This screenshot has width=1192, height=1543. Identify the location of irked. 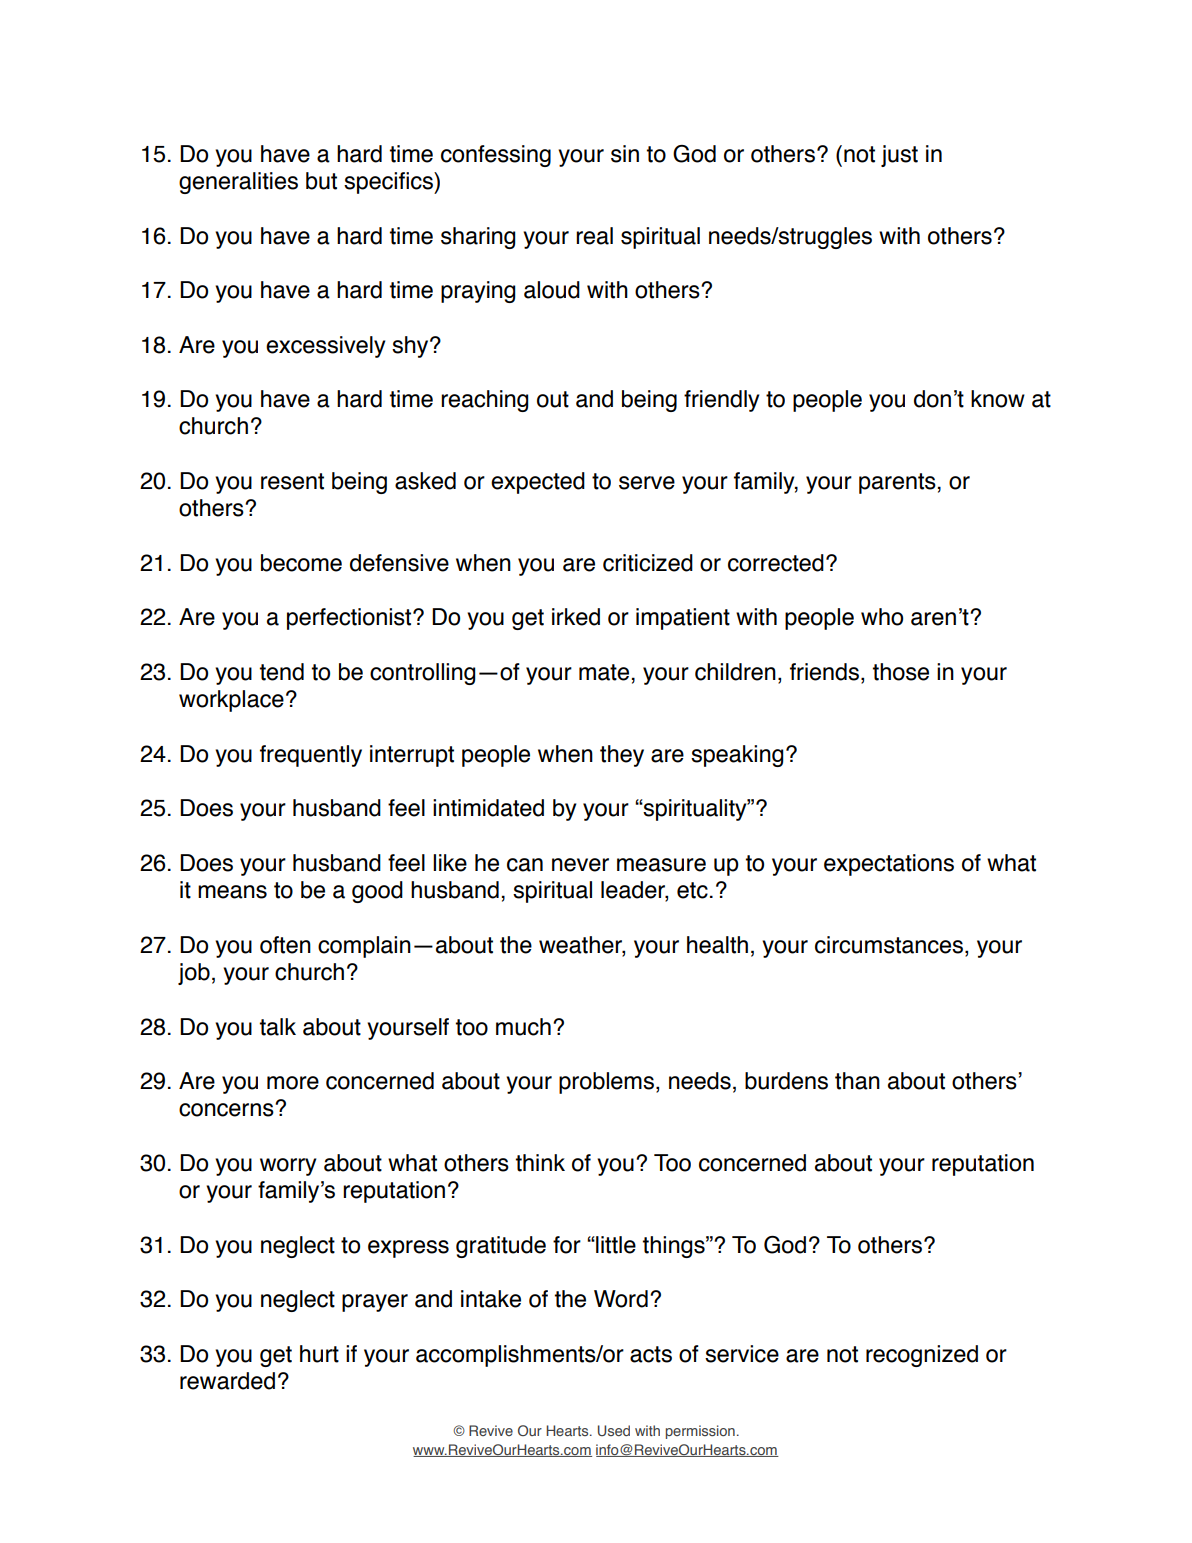
(576, 617).
